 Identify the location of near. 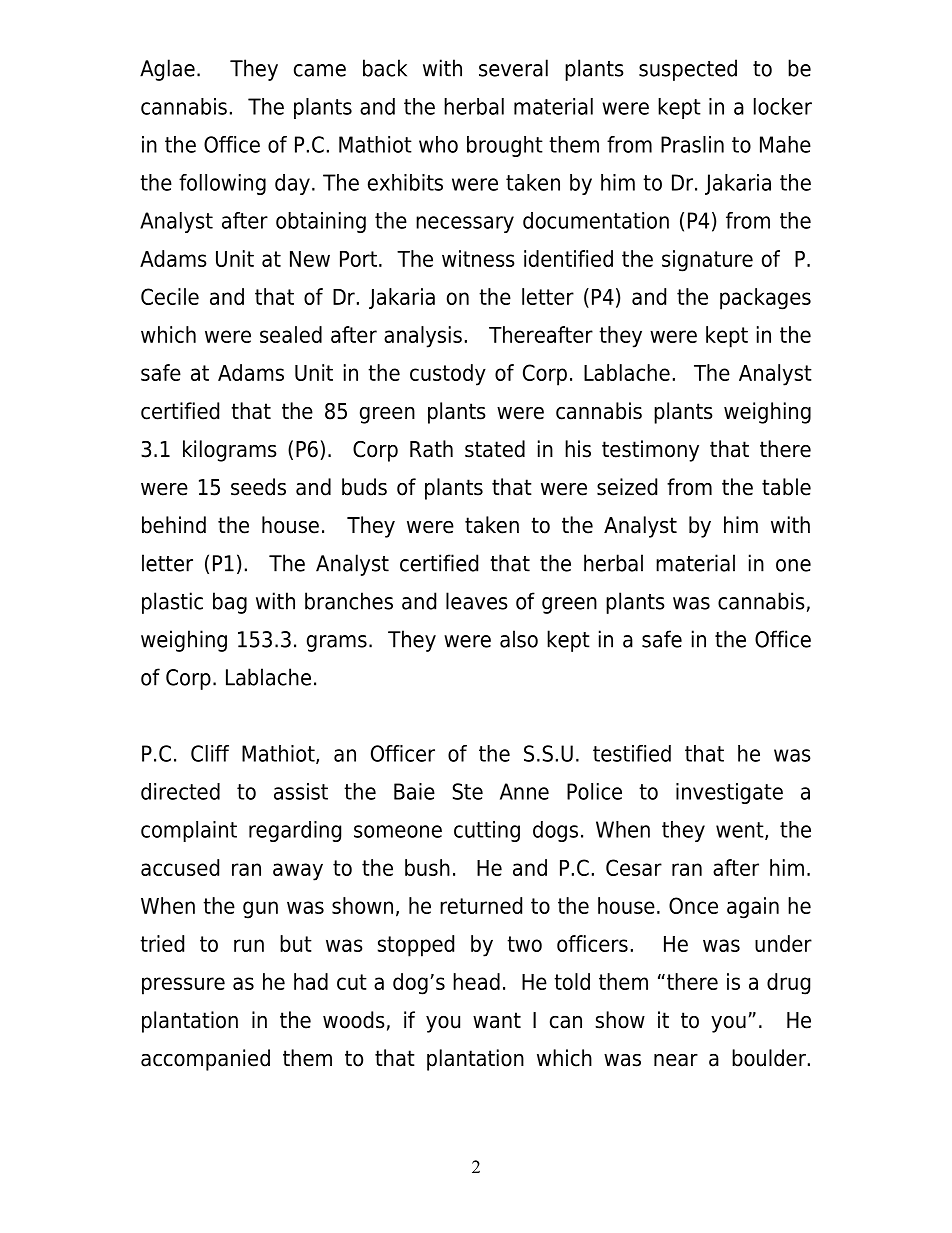
(676, 1060).
